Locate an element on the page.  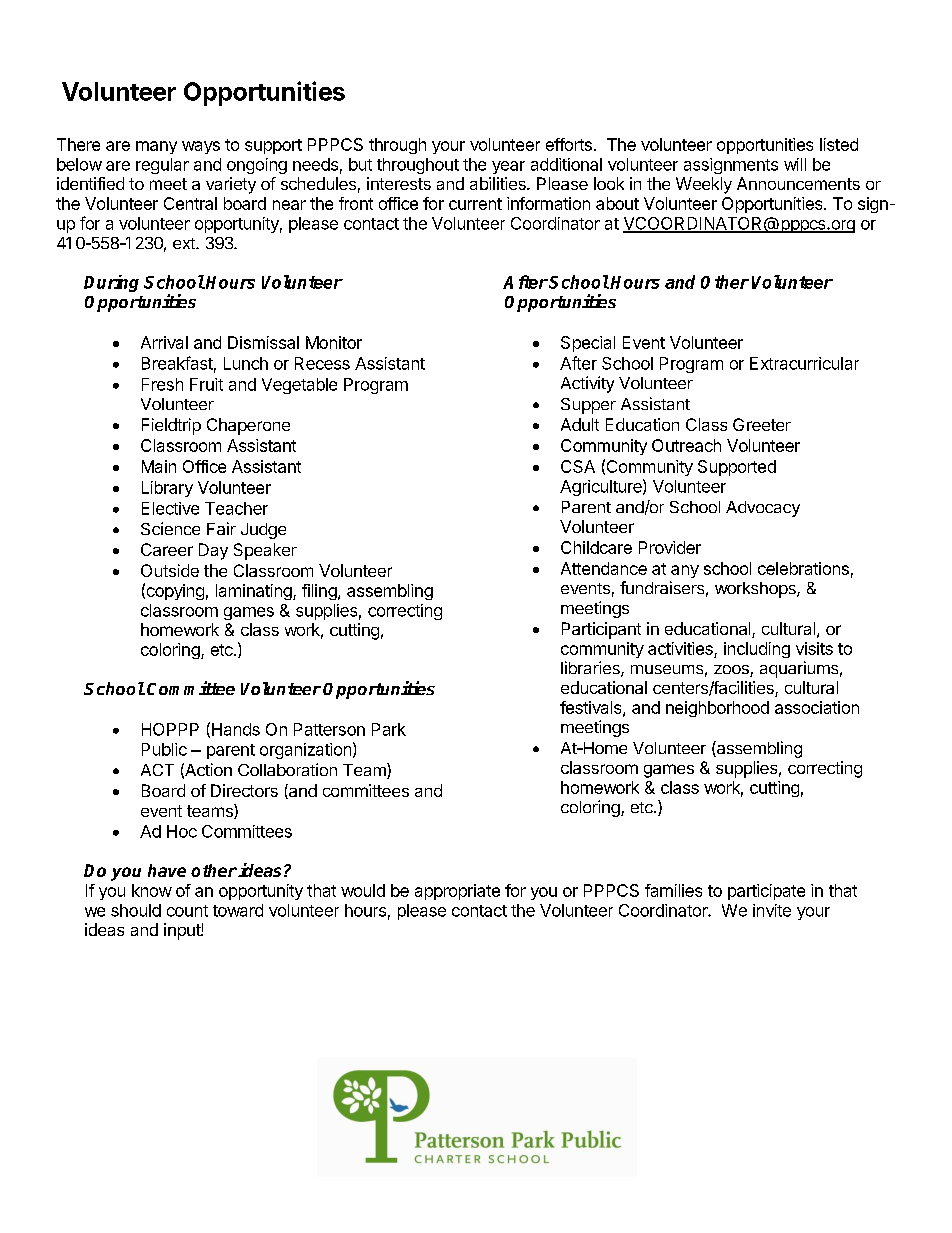
Childcare is located at coordinates (596, 547).
